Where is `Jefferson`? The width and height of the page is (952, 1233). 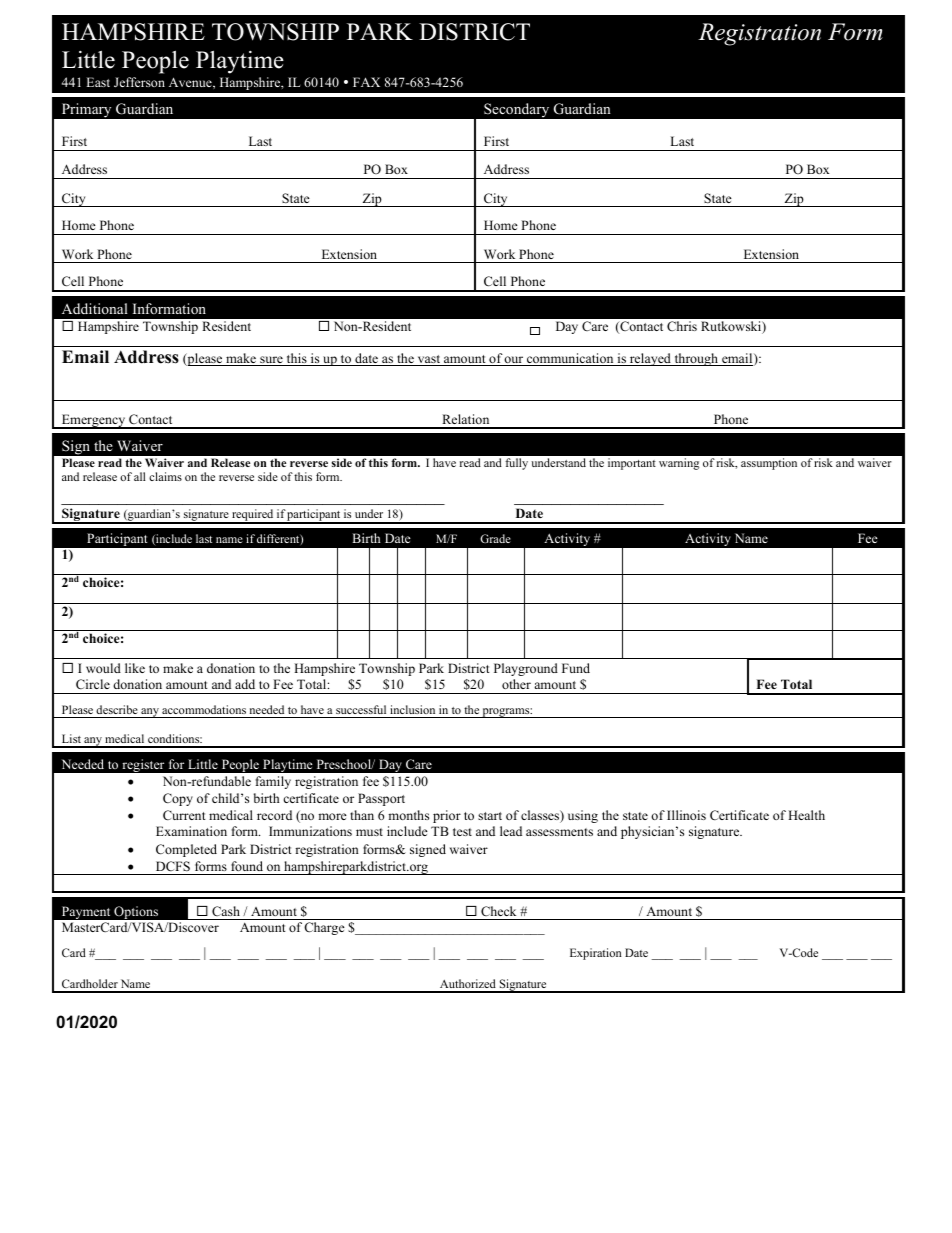
Jefferson is located at coordinates (139, 82).
